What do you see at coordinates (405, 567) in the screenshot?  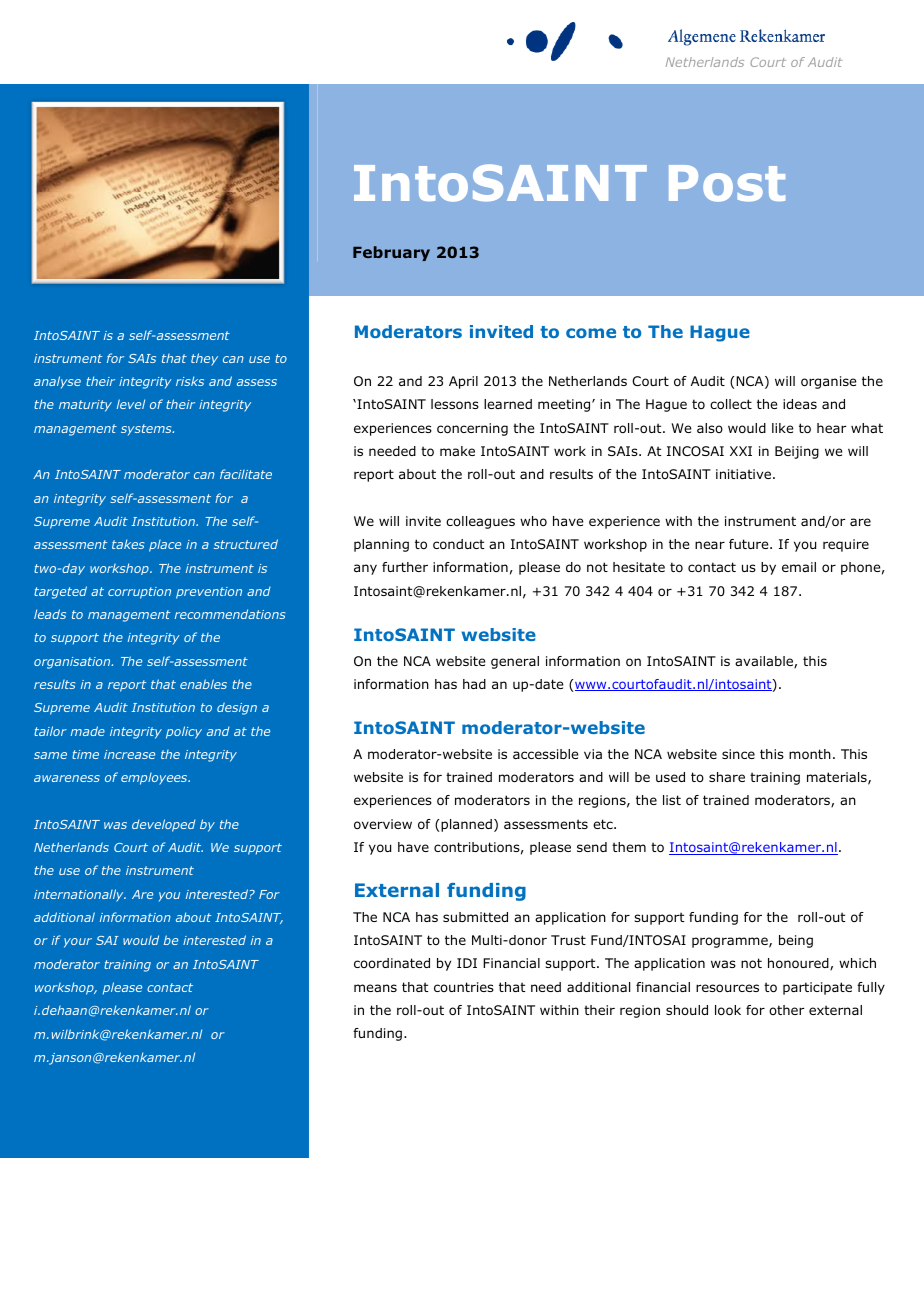 I see `further` at bounding box center [405, 567].
